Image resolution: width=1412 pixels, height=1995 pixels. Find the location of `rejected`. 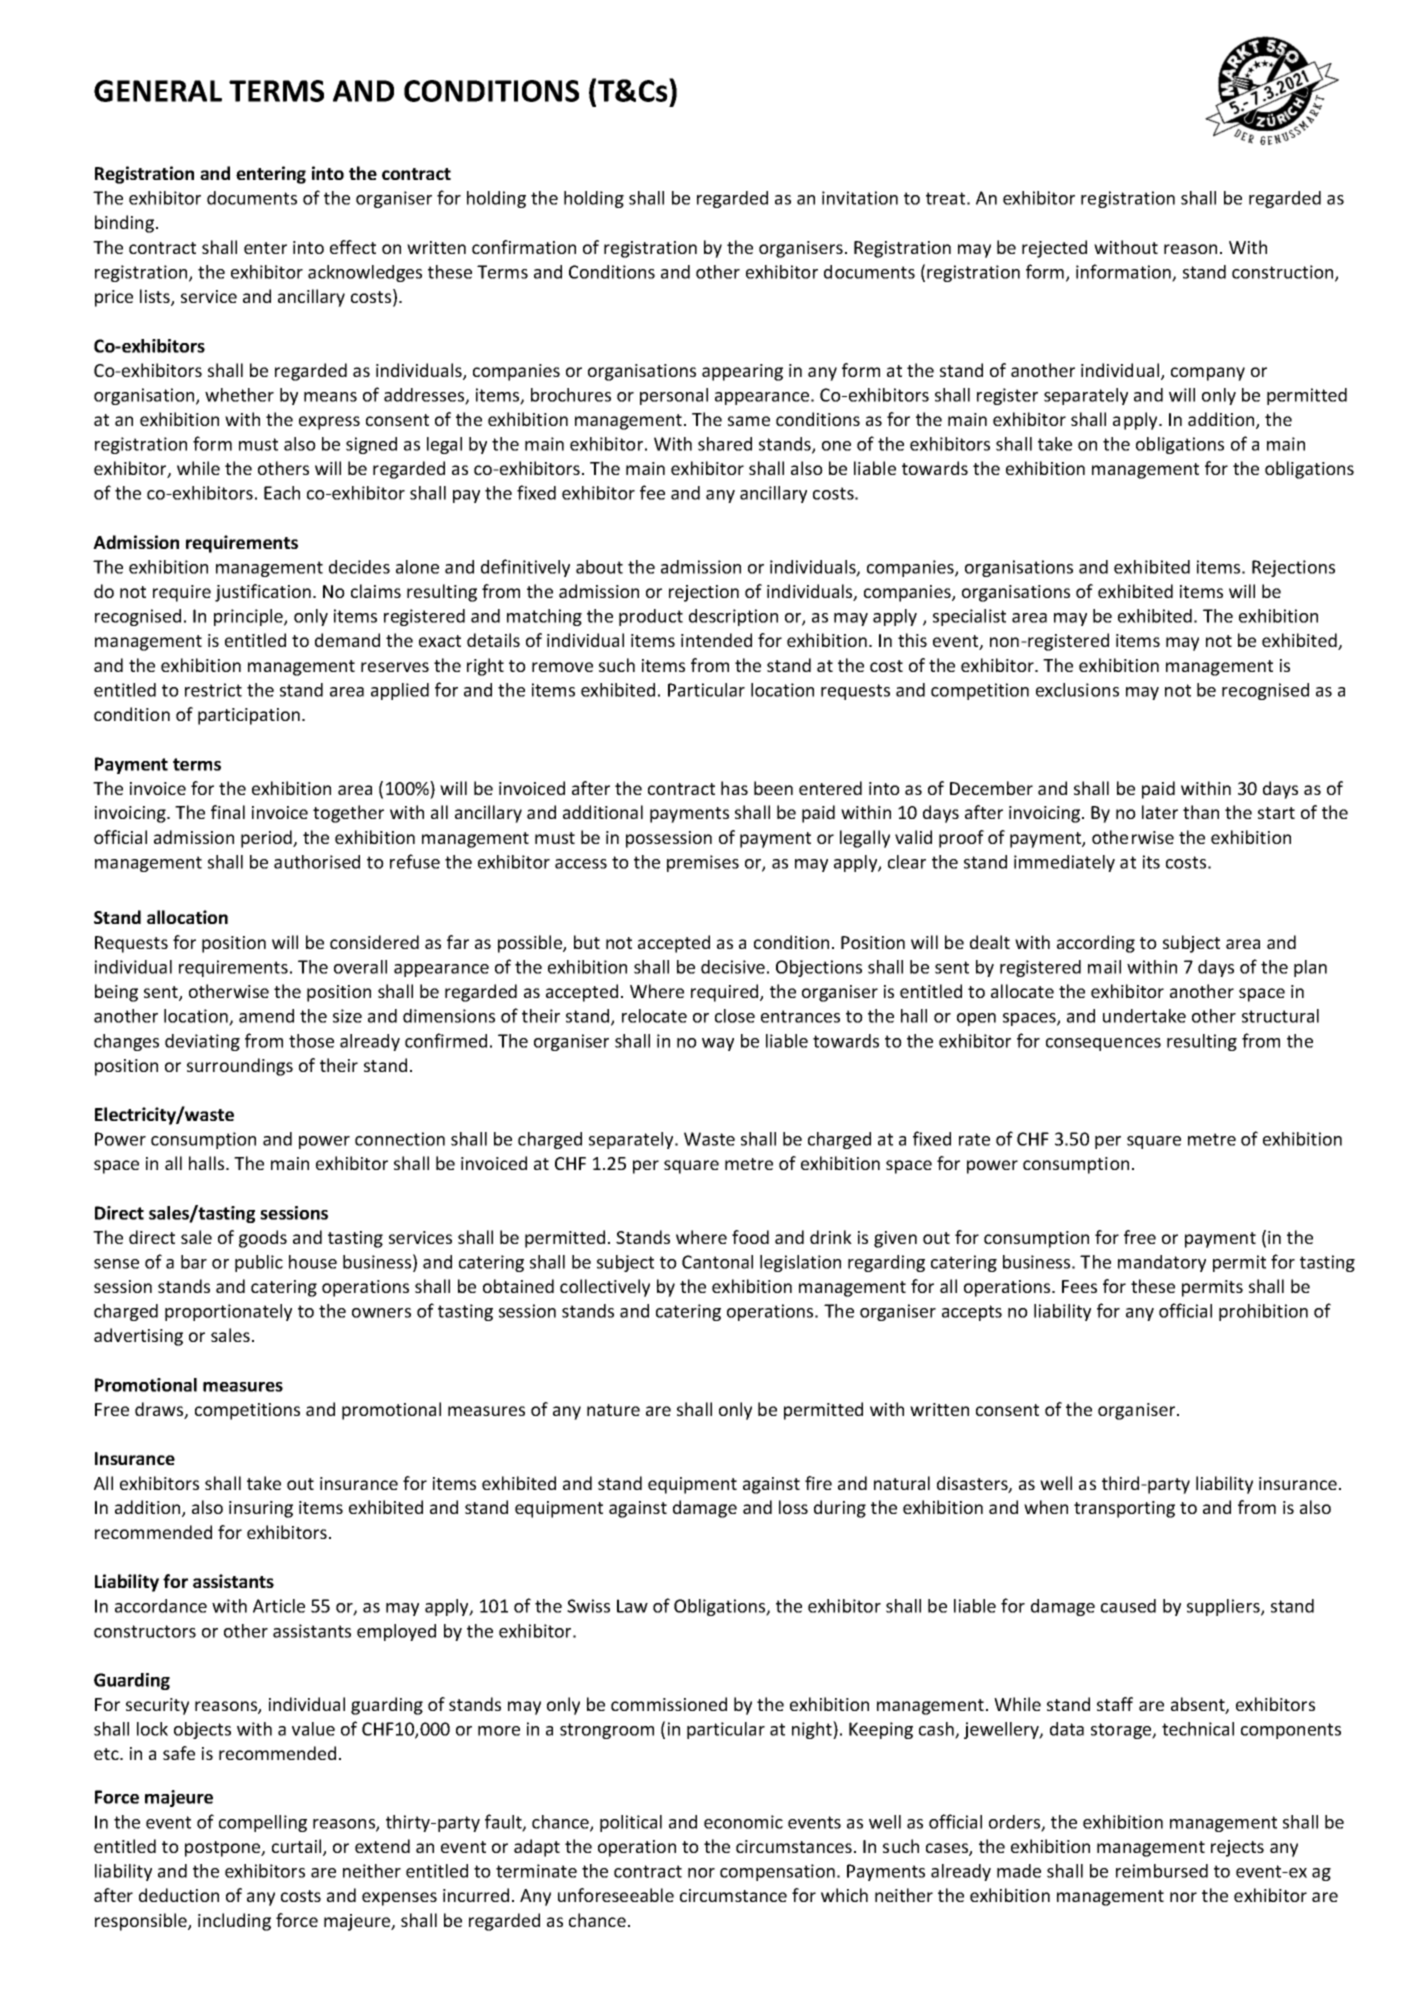

rejected is located at coordinates (1054, 249).
